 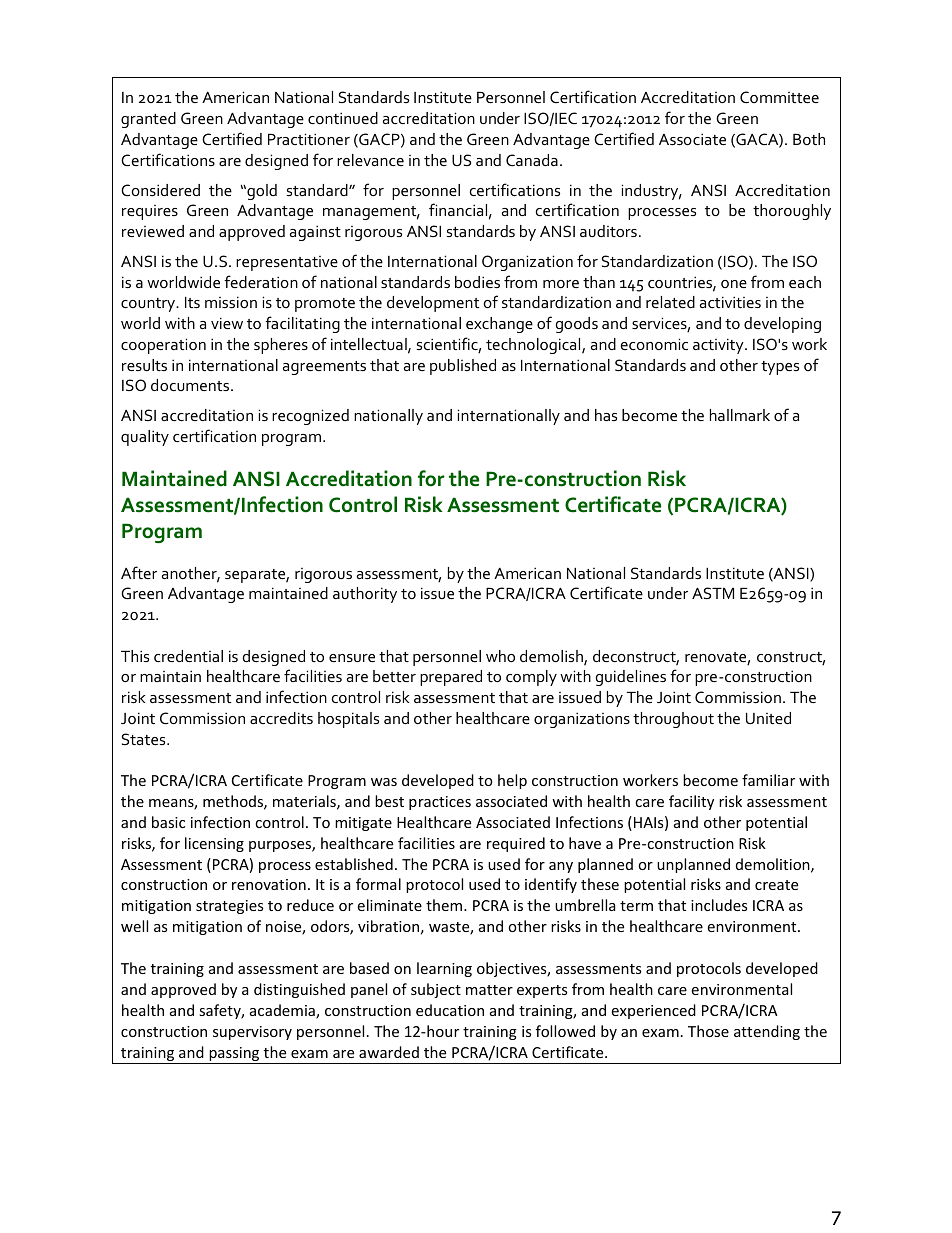 What do you see at coordinates (708, 1031) in the image?
I see `Those` at bounding box center [708, 1031].
